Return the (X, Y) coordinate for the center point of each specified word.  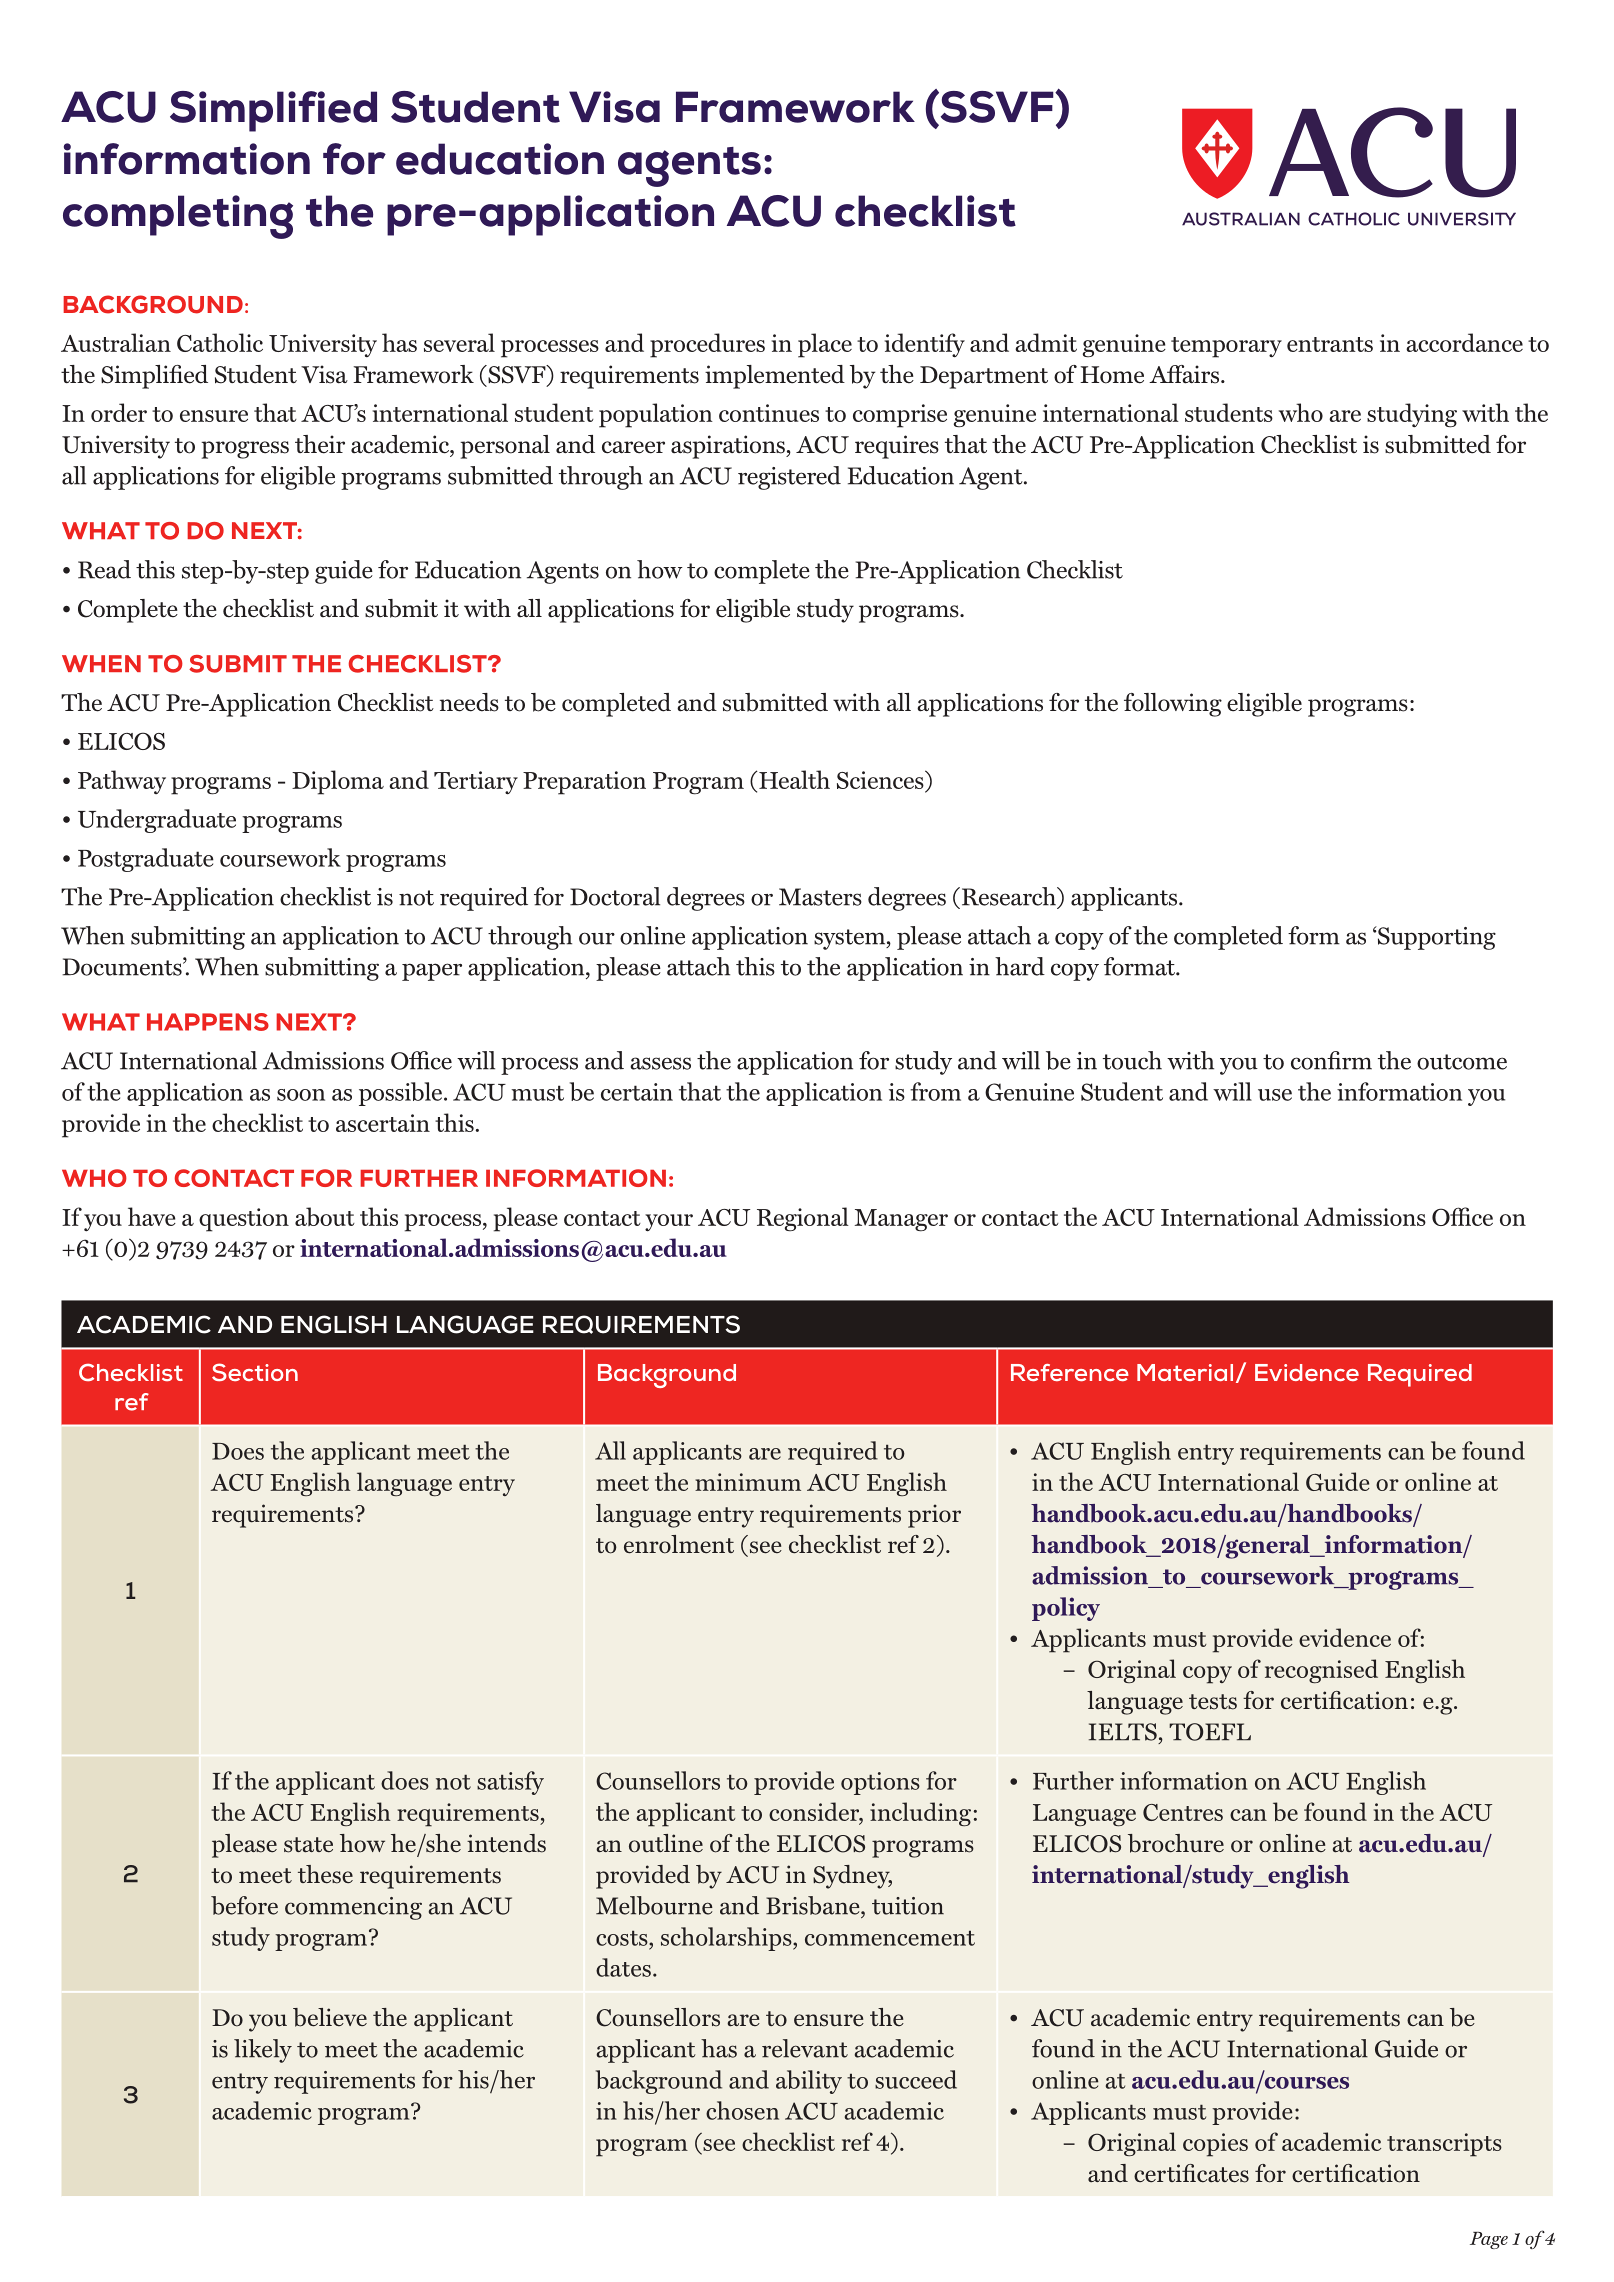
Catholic (220, 342)
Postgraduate (146, 860)
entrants (1330, 344)
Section (255, 1372)
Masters (820, 897)
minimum (748, 1482)
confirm (1331, 1060)
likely (263, 2051)
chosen (742, 2110)
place (825, 345)
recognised (1321, 1671)
